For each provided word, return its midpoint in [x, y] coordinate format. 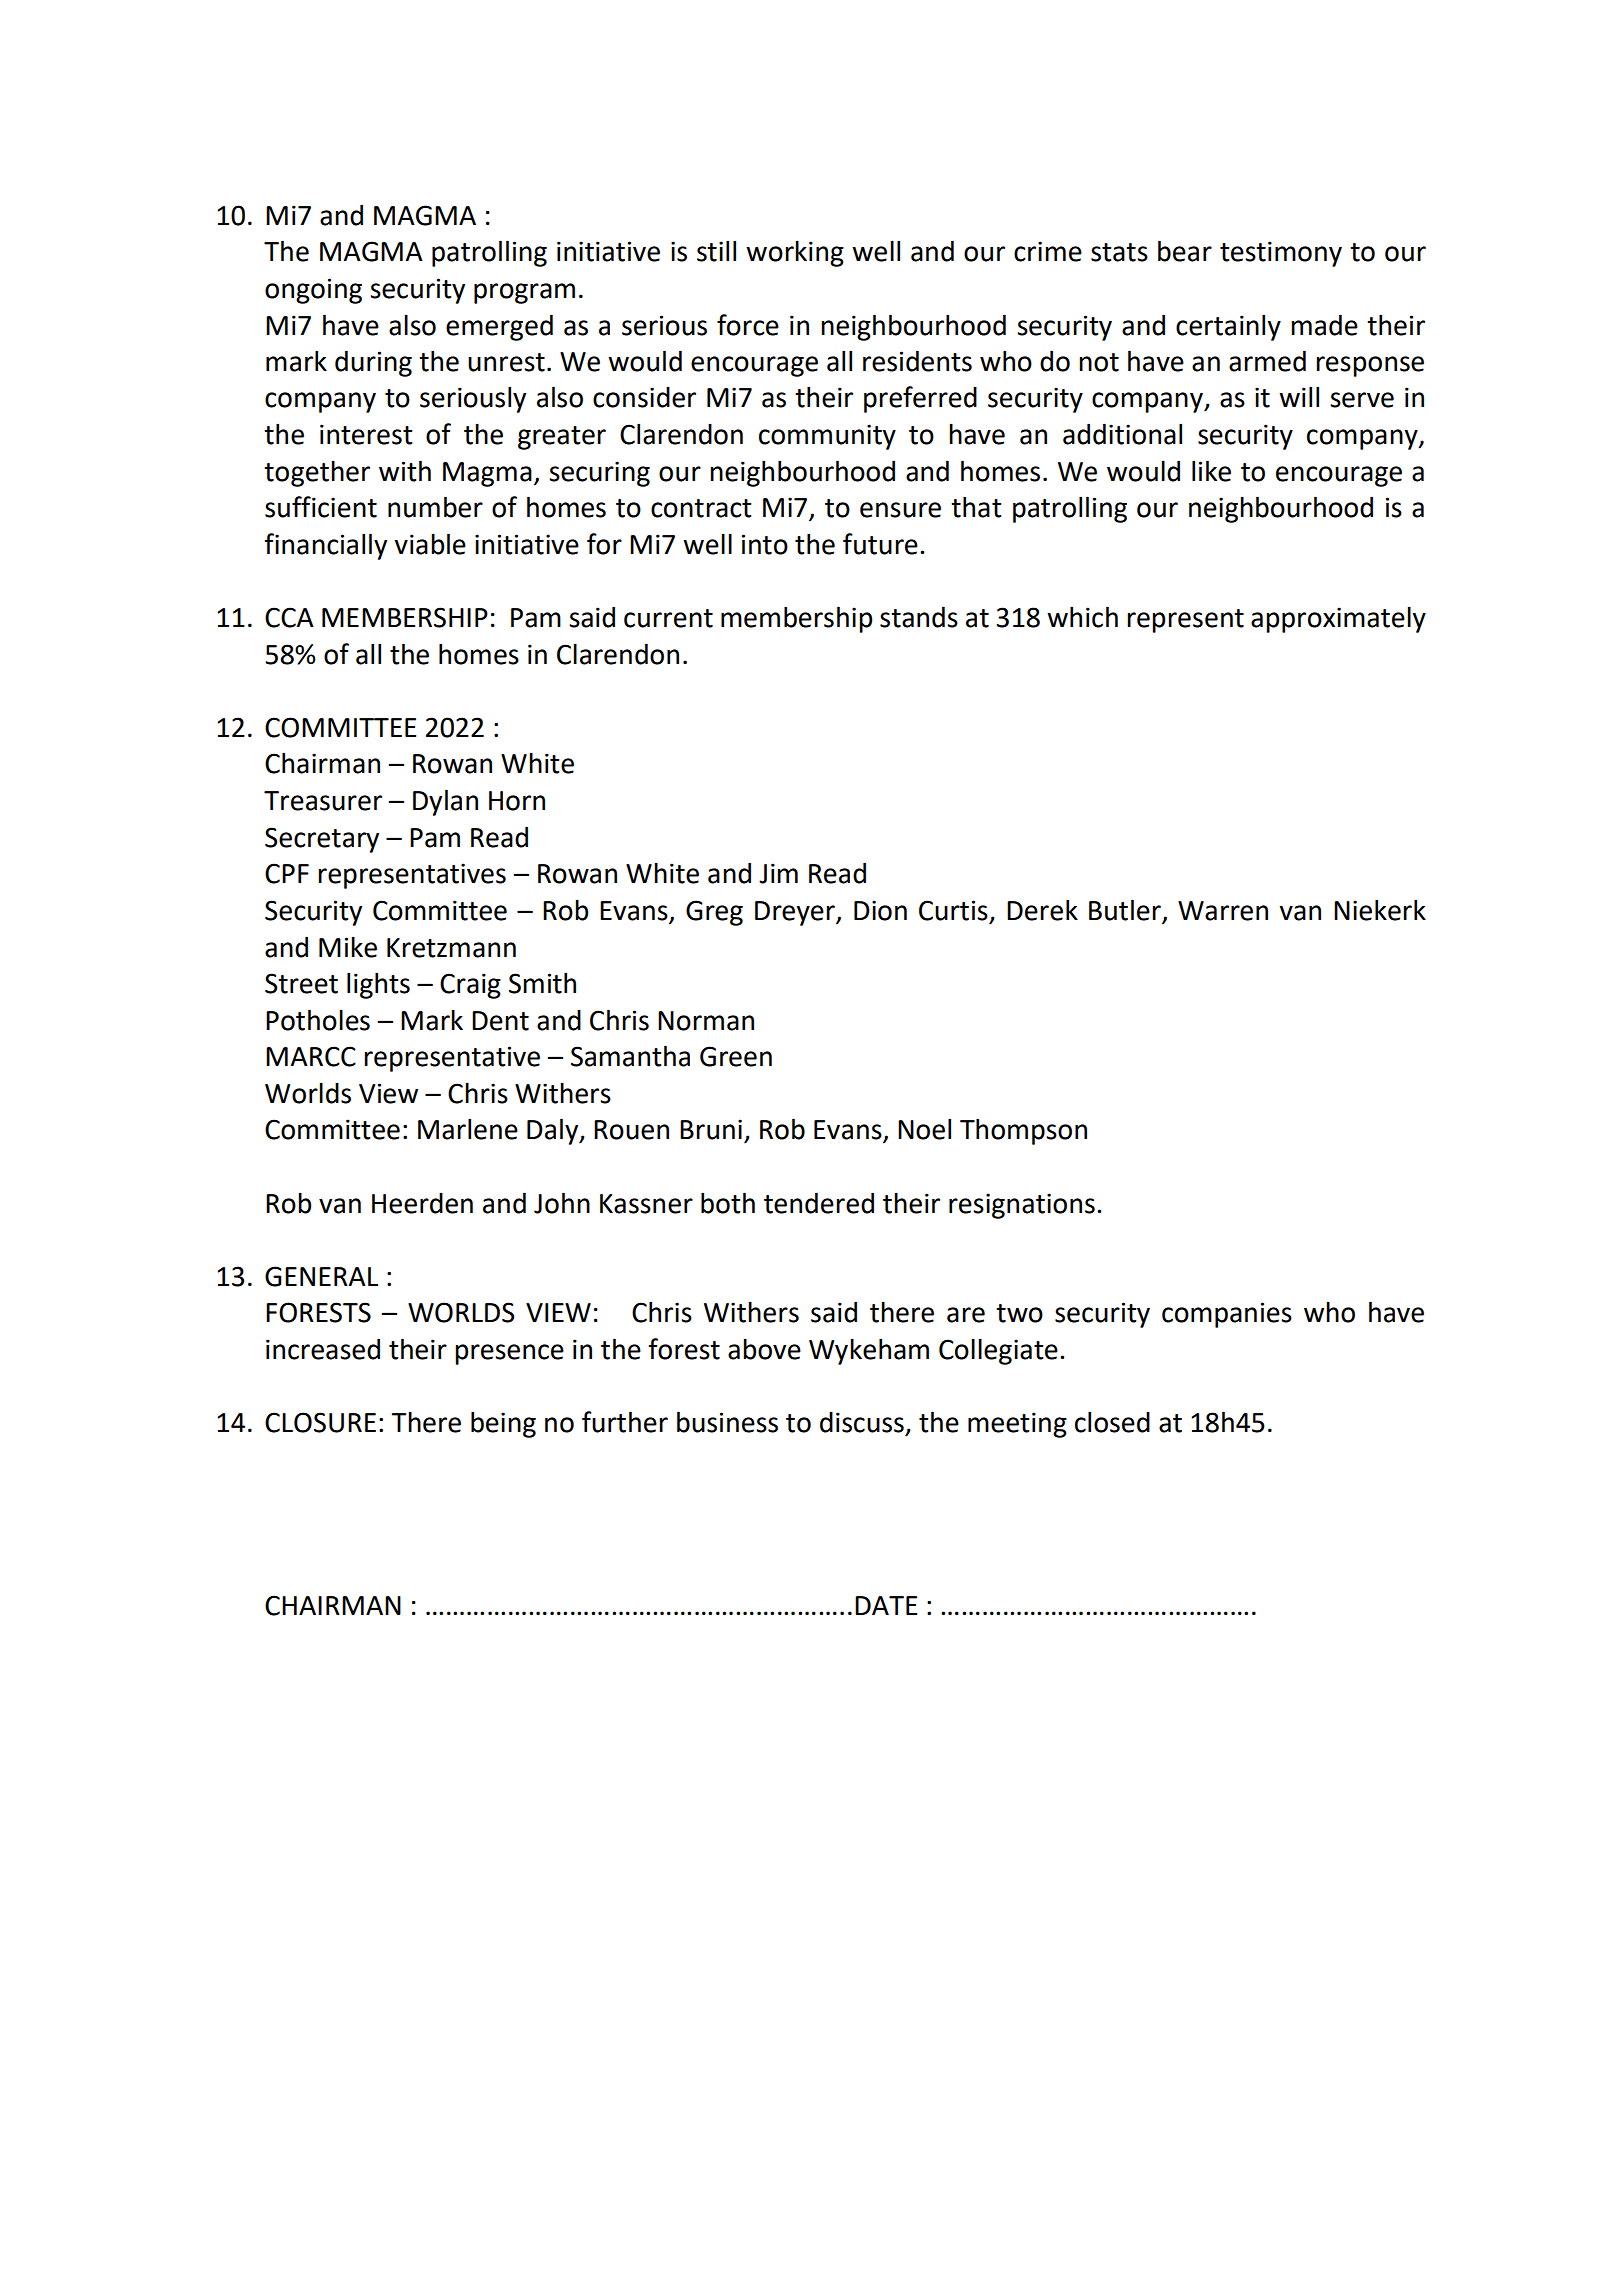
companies [1227, 1315]
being [503, 1424]
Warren [1223, 911]
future [880, 544]
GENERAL [321, 1276]
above [764, 1349]
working [795, 253]
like [1211, 471]
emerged [499, 327]
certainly [1228, 327]
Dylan [445, 802]
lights [378, 985]
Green [736, 1056]
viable [430, 544]
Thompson [1023, 1131]
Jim [778, 873]
